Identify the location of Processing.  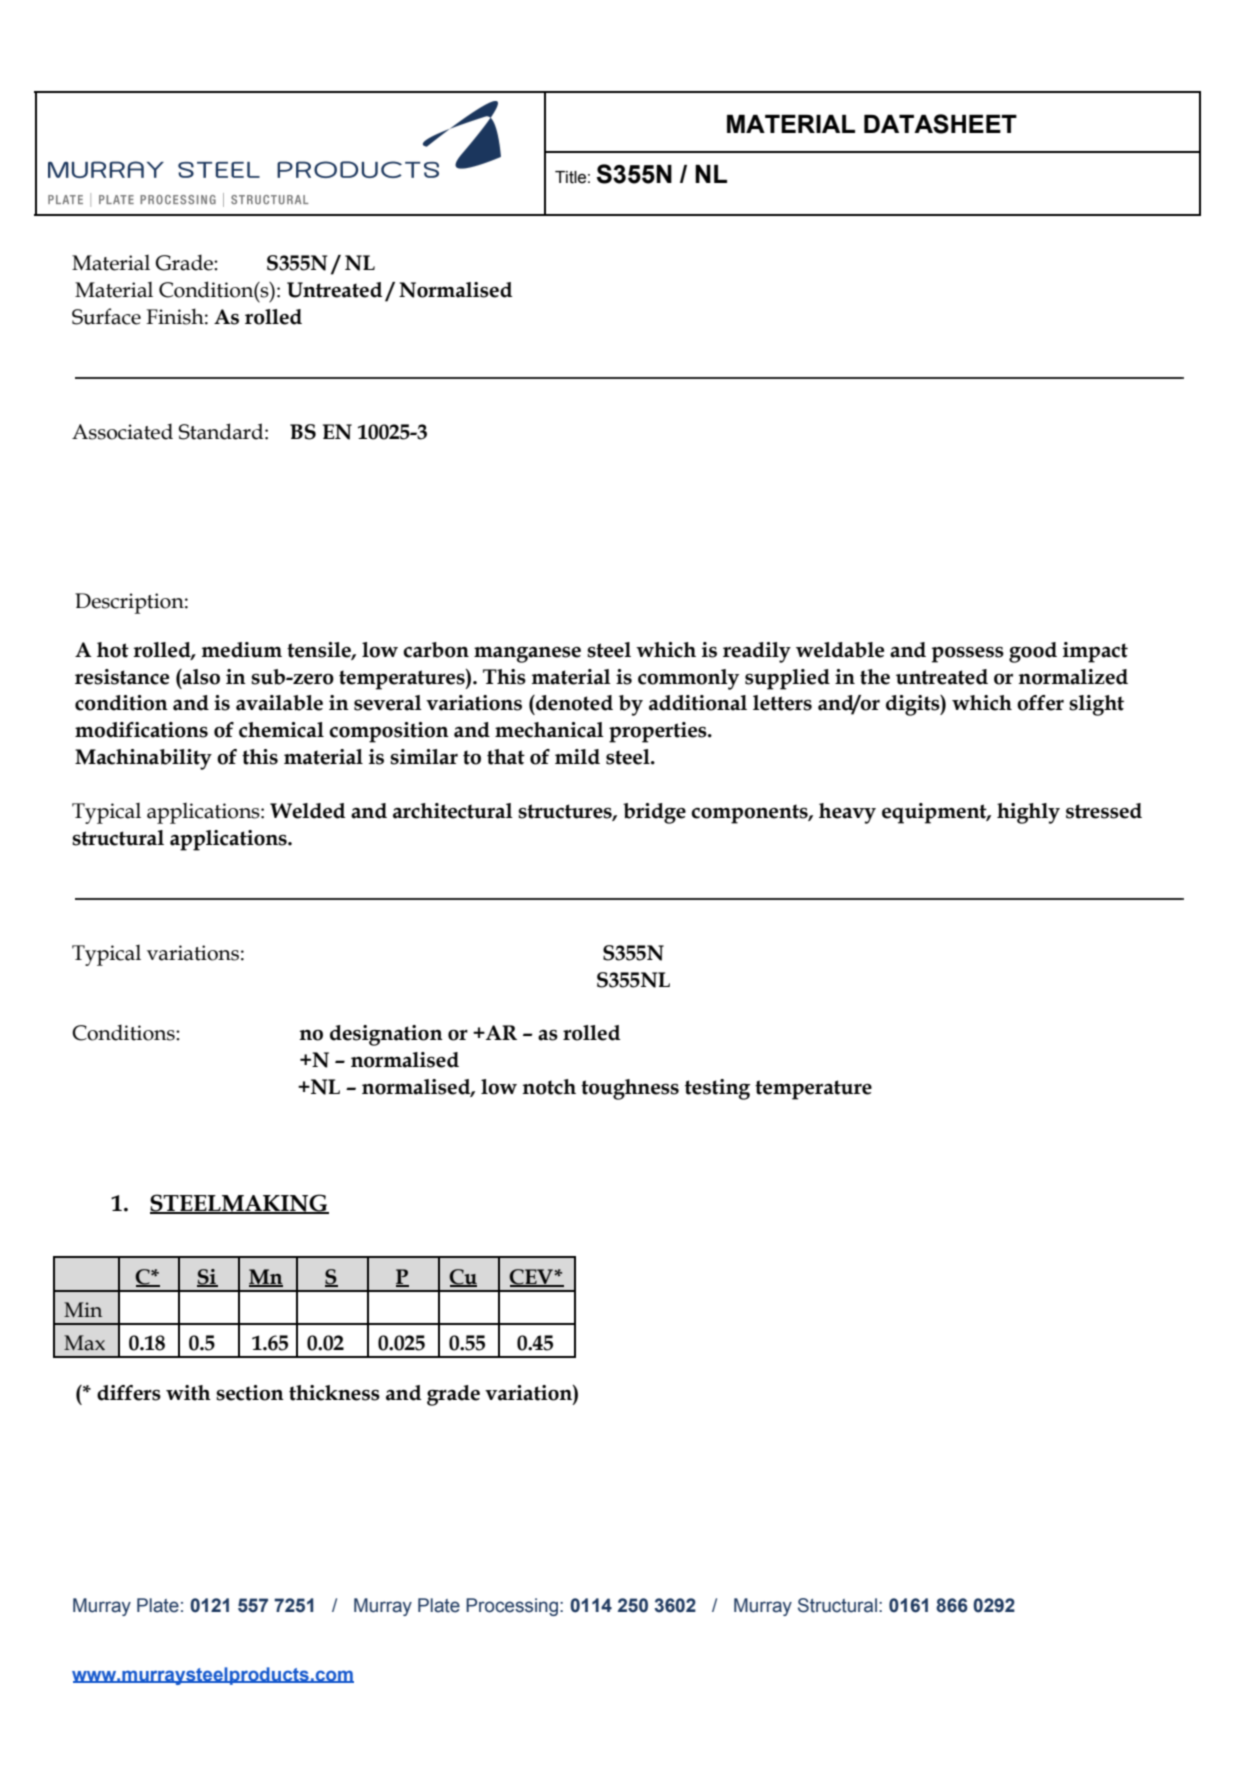
(512, 1607).
